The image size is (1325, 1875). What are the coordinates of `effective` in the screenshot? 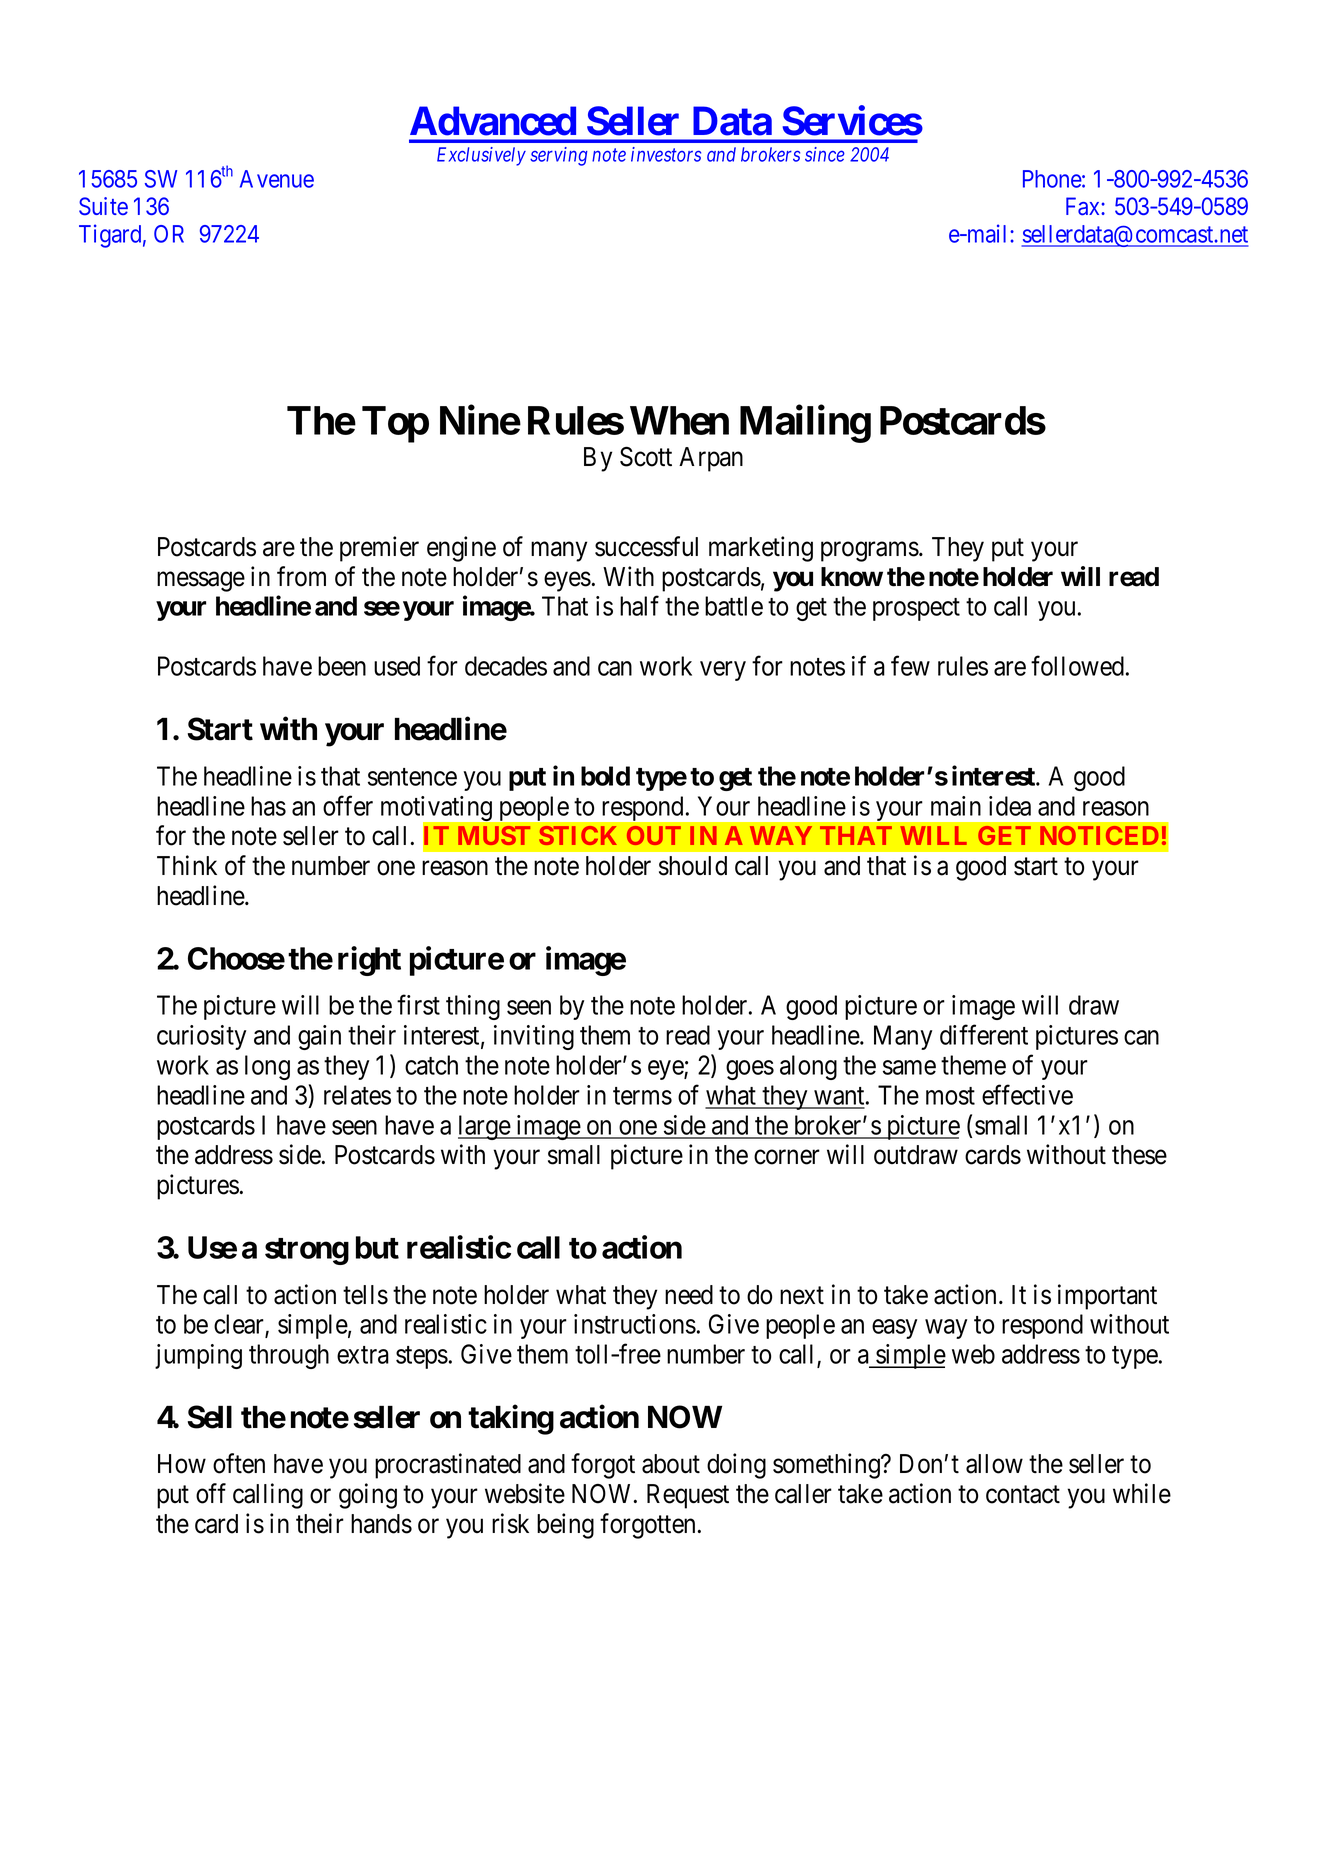 It's located at (1027, 1094).
